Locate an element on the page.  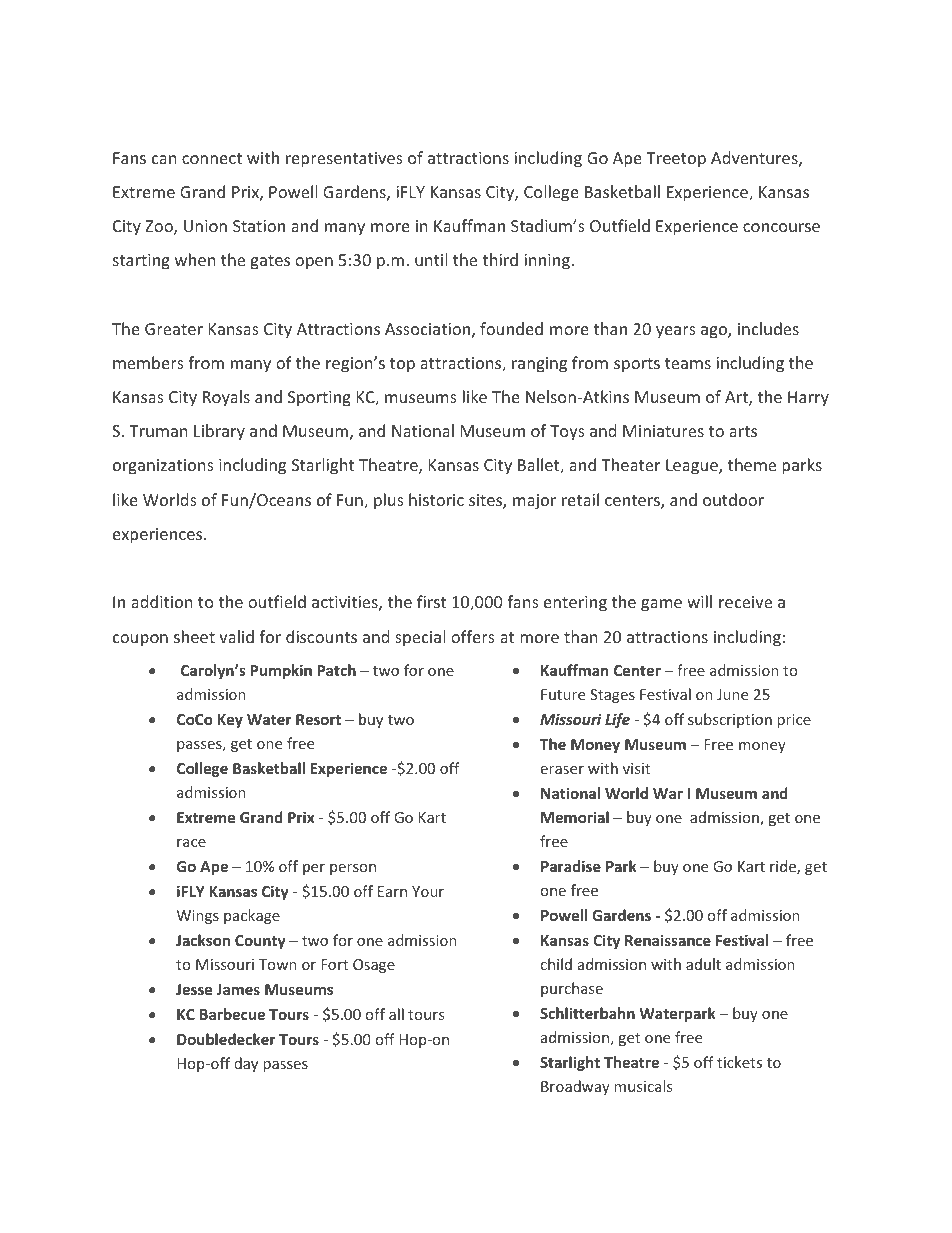
third is located at coordinates (500, 259).
